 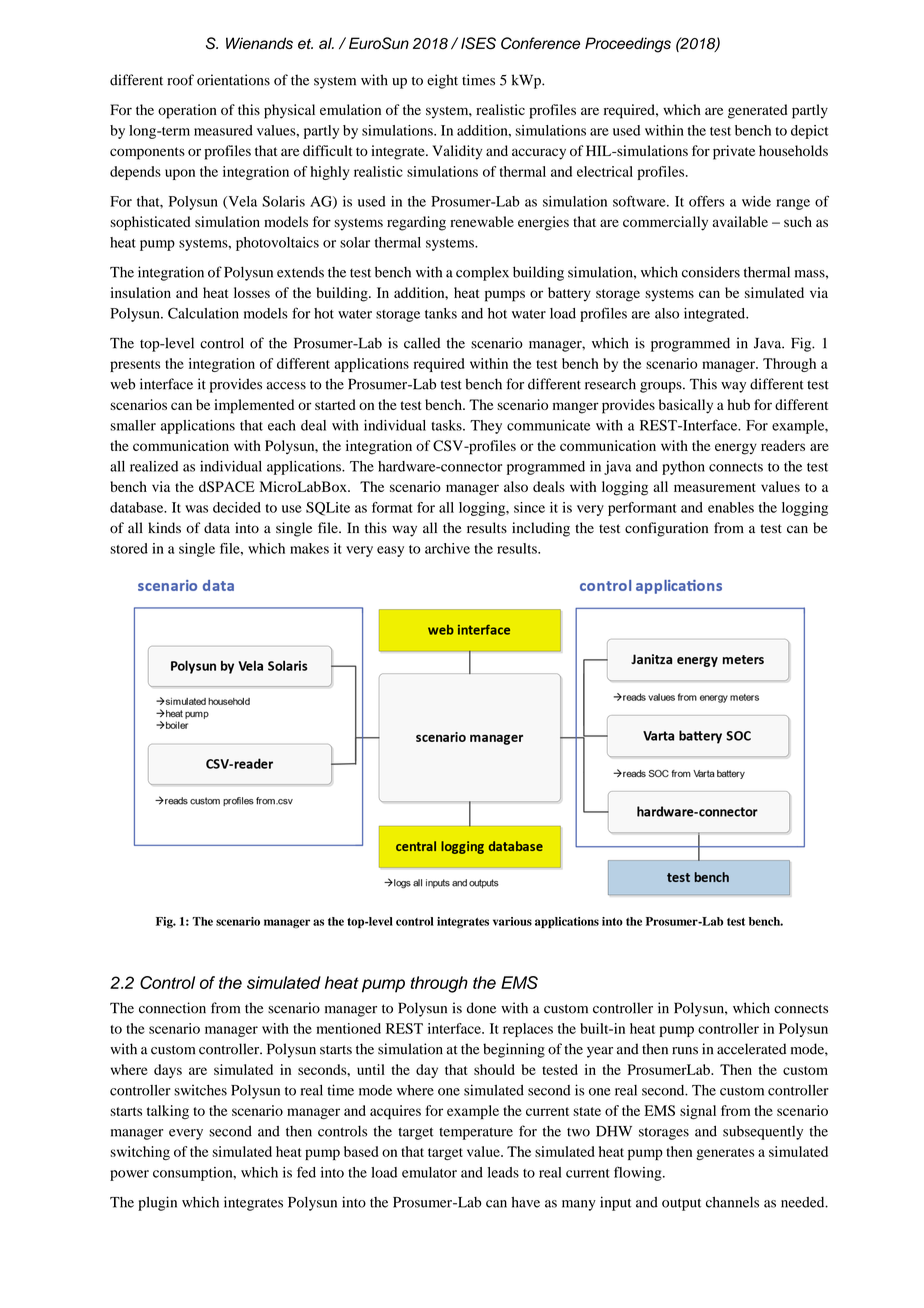 I want to click on roof, so click(x=181, y=80).
